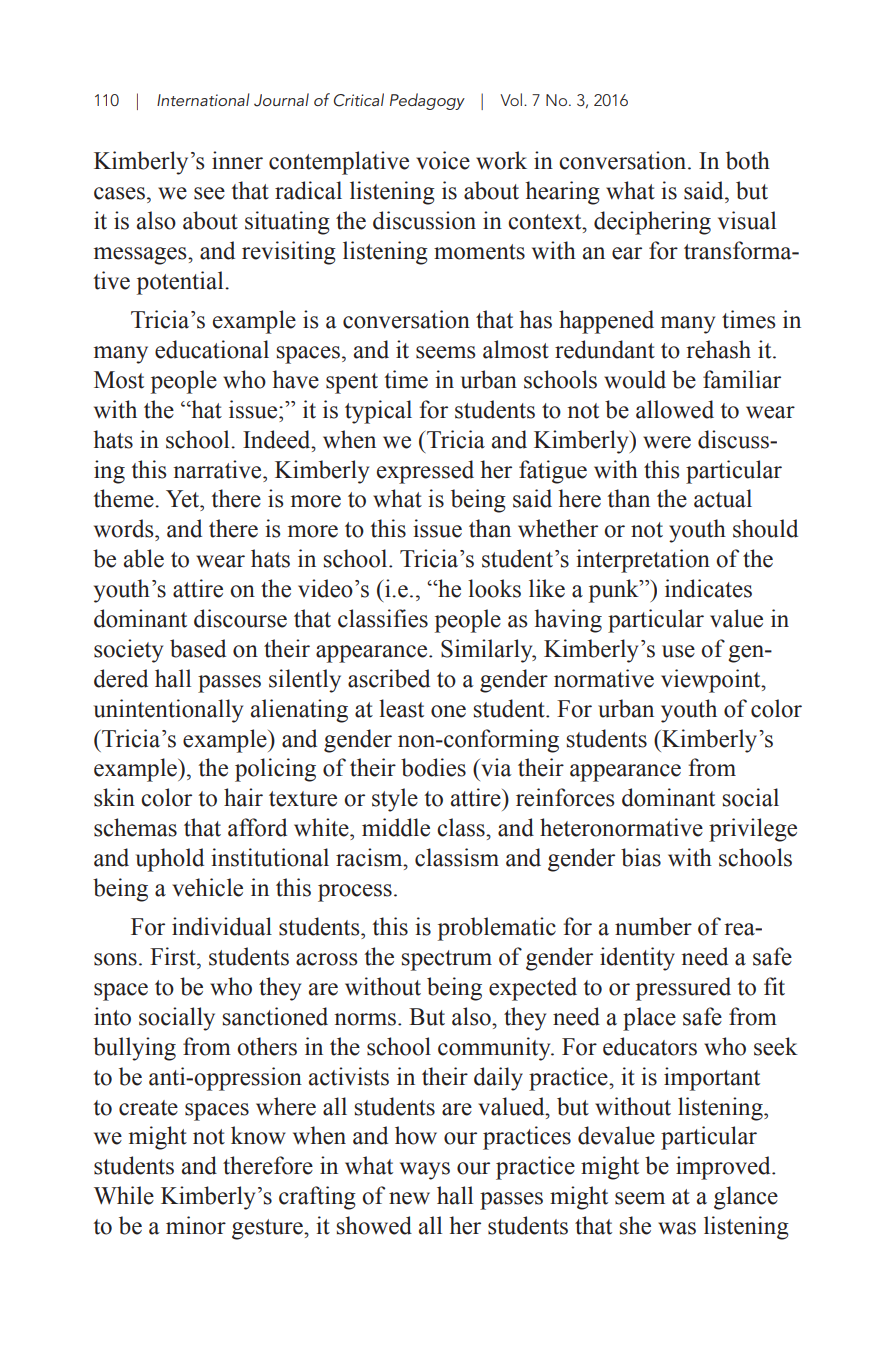 The image size is (896, 1345). What do you see at coordinates (678, 651) in the screenshot?
I see `use` at bounding box center [678, 651].
